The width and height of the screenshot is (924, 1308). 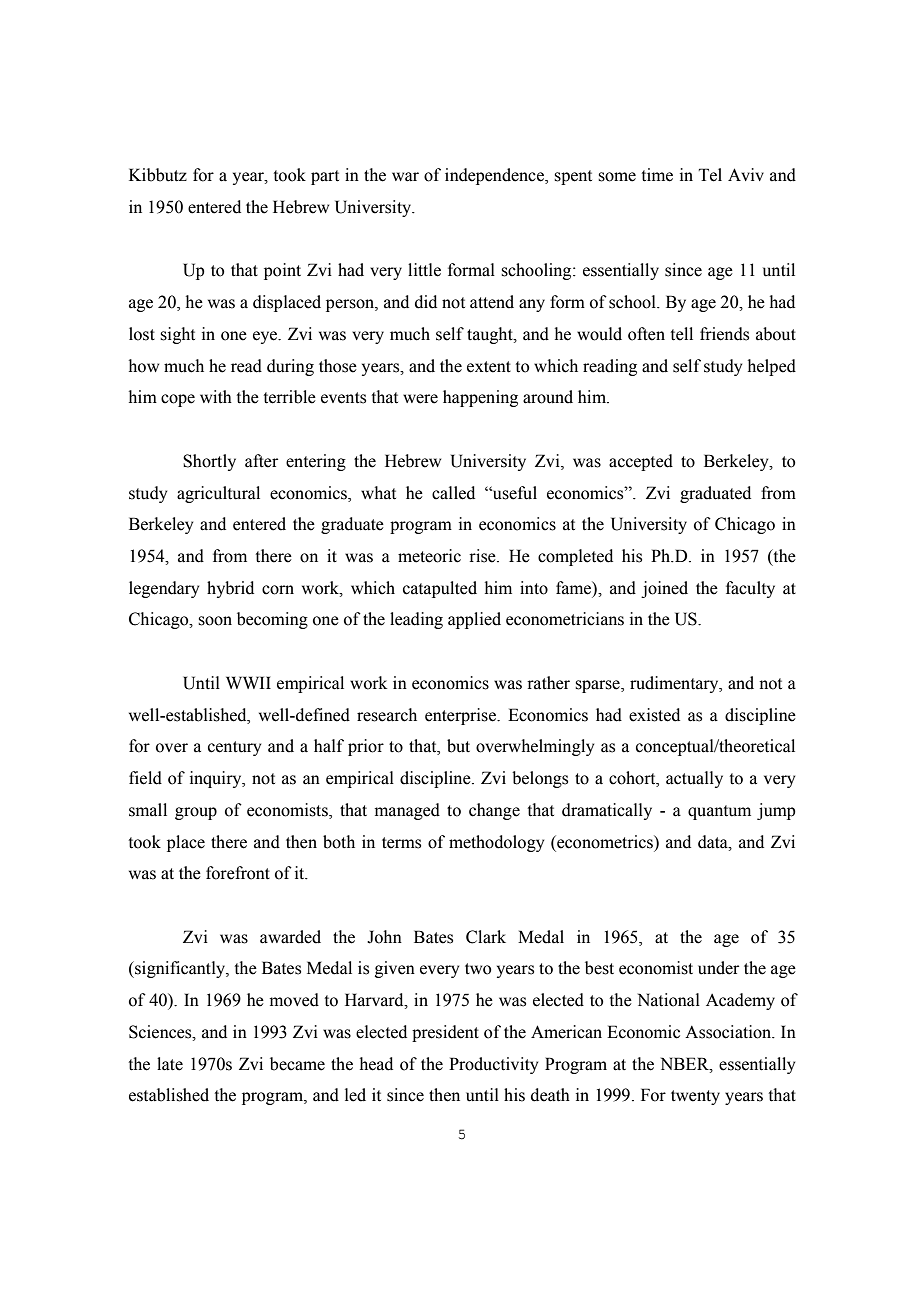 I want to click on century, so click(x=234, y=748).
